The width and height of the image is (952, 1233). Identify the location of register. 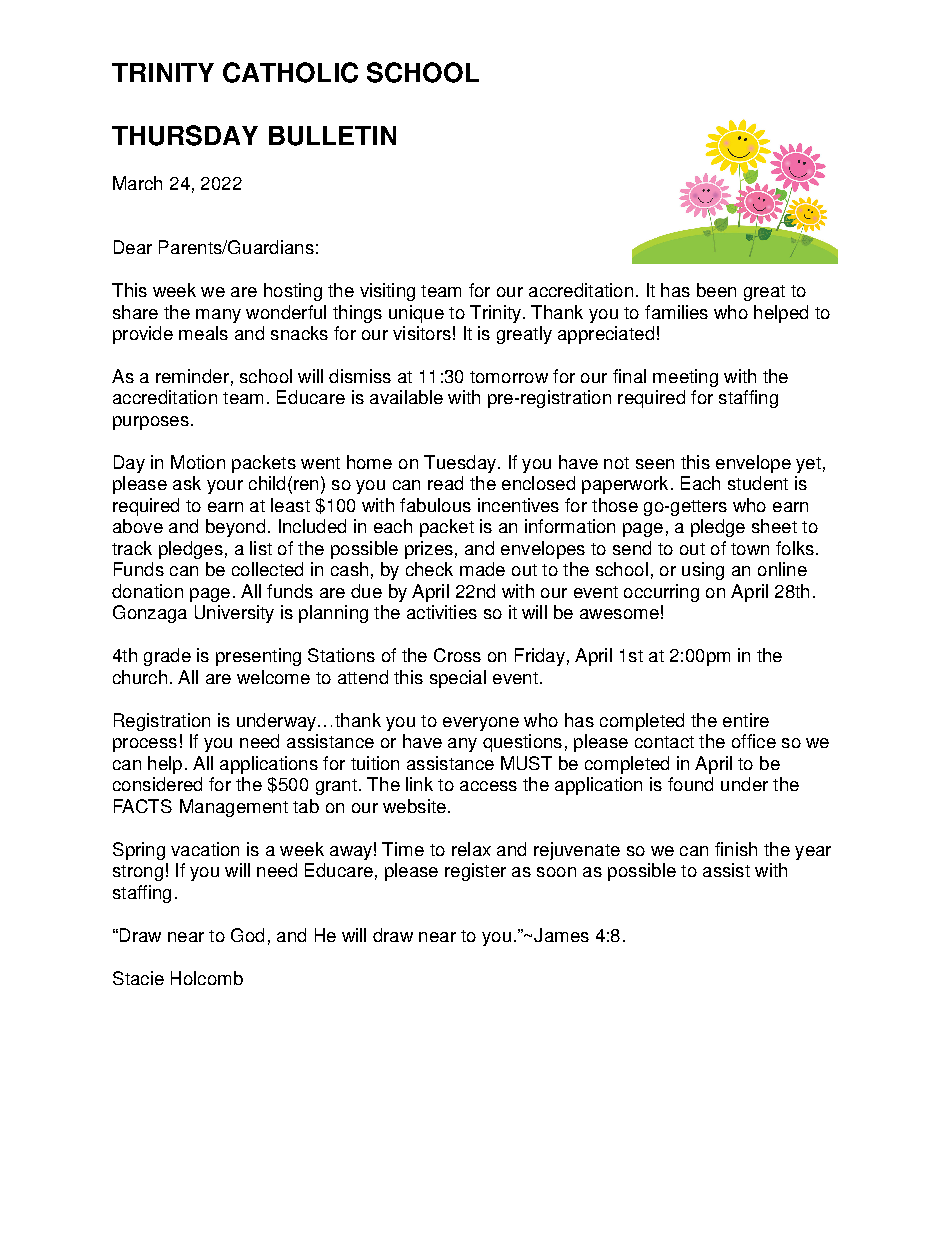
(475, 872).
